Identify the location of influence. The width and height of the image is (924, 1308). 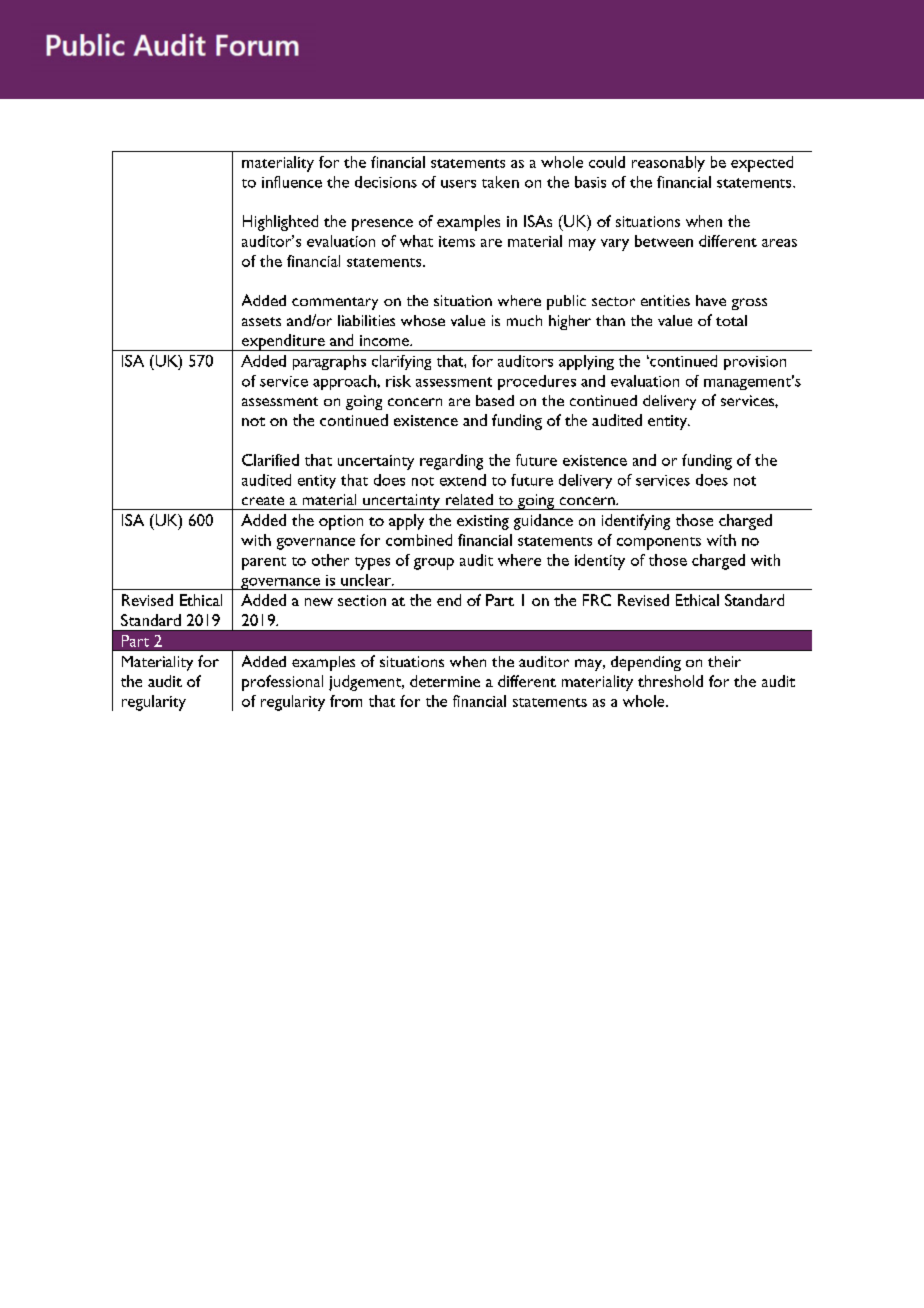
(292, 182).
